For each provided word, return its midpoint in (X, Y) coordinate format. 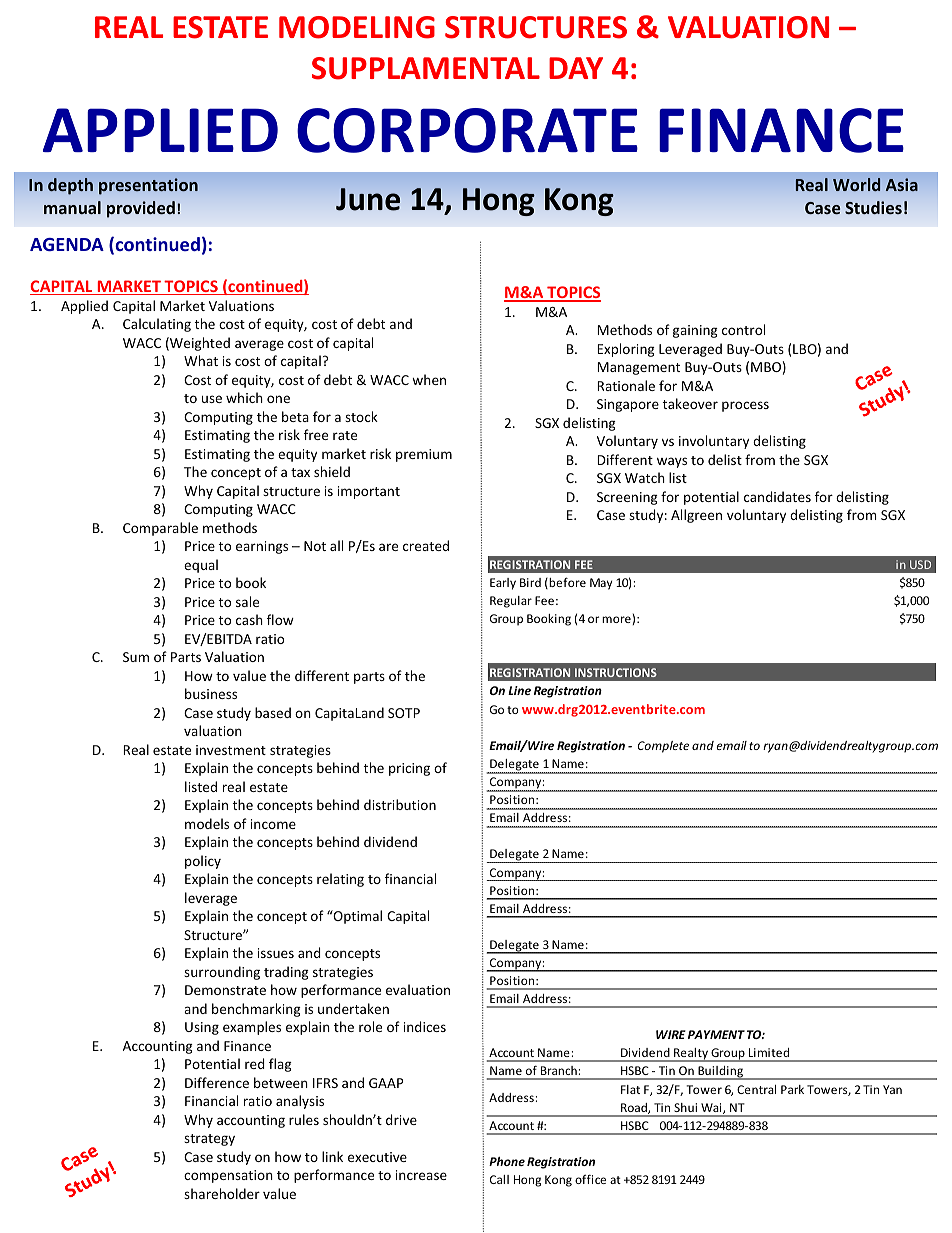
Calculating (157, 325)
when (429, 379)
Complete (663, 747)
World (856, 184)
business (211, 693)
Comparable (160, 529)
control (743, 329)
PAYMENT (716, 1034)
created (426, 545)
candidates (777, 496)
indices (425, 1026)
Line (519, 690)
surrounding (222, 973)
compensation (228, 1176)
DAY (576, 68)
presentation (148, 186)
